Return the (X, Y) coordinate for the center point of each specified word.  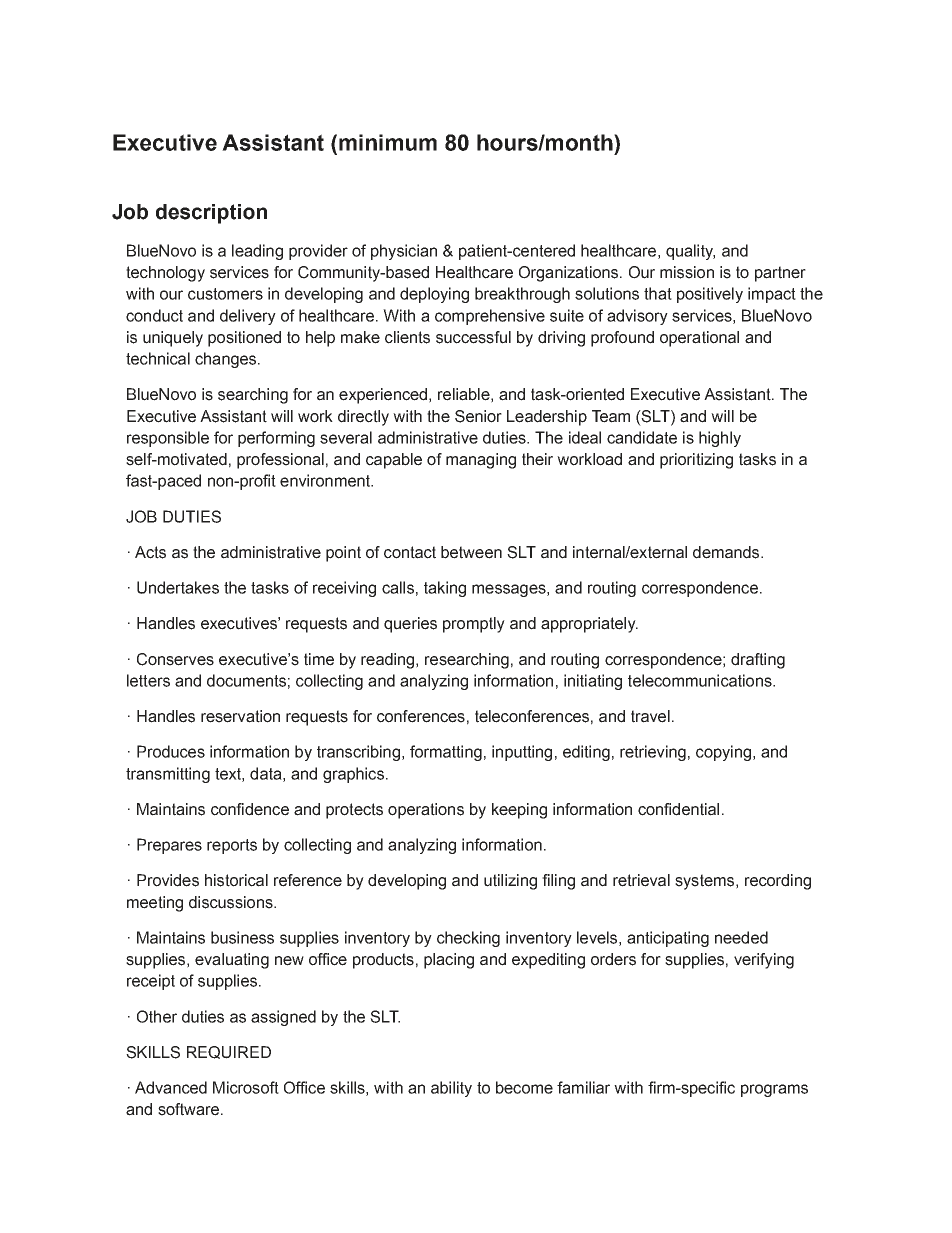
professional (280, 461)
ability (451, 1089)
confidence (250, 809)
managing (481, 461)
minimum (388, 142)
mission (687, 272)
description (211, 214)
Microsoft (246, 1087)
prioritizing (696, 461)
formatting (446, 753)
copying (723, 753)
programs (774, 1090)
